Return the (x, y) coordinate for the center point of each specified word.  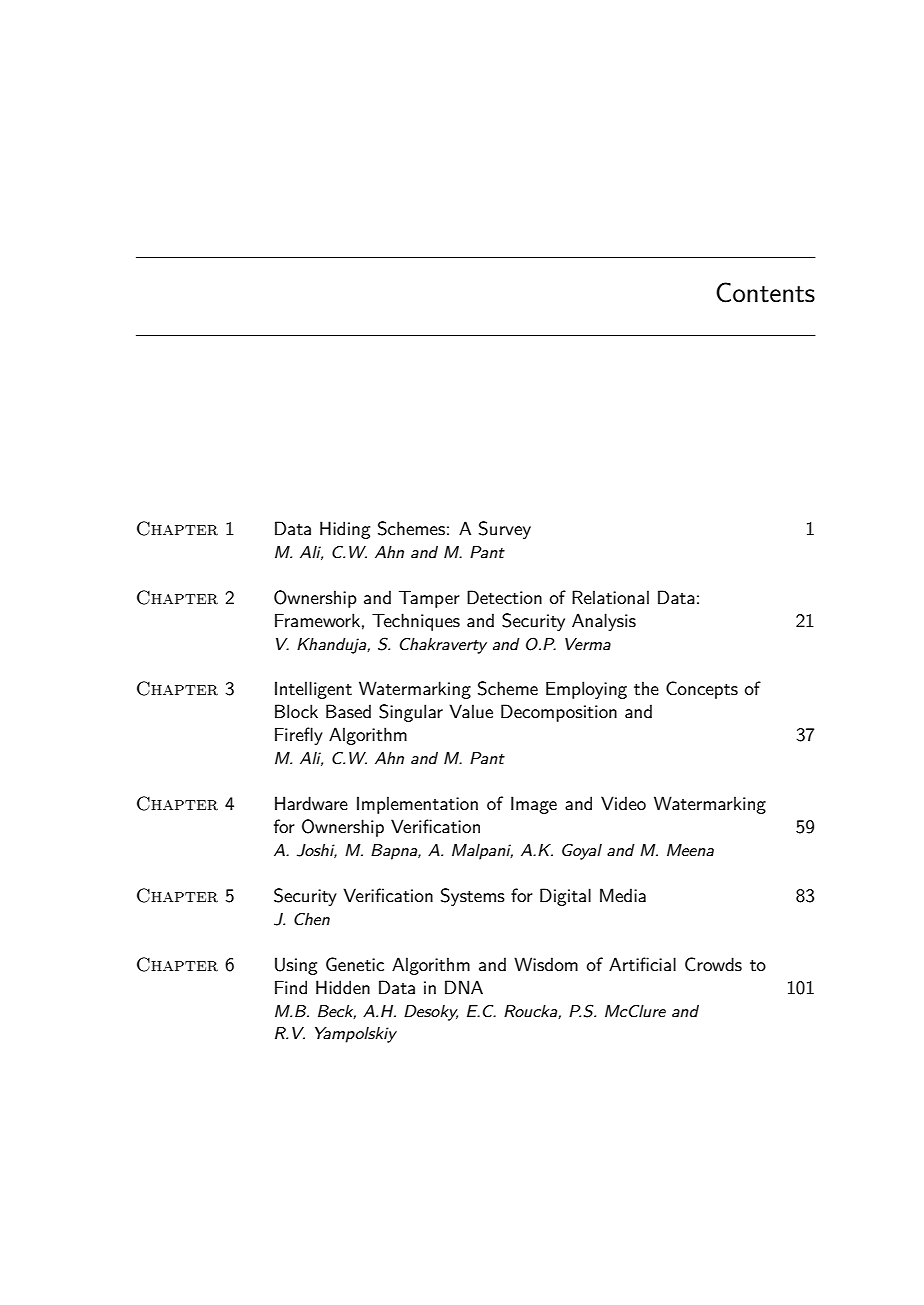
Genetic (355, 964)
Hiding (345, 530)
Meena (690, 850)
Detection (504, 597)
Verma (588, 644)
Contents (765, 292)
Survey (505, 530)
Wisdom (546, 964)
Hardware (311, 803)
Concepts (702, 690)
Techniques (416, 622)
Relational (610, 597)
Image (534, 805)
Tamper (429, 599)
